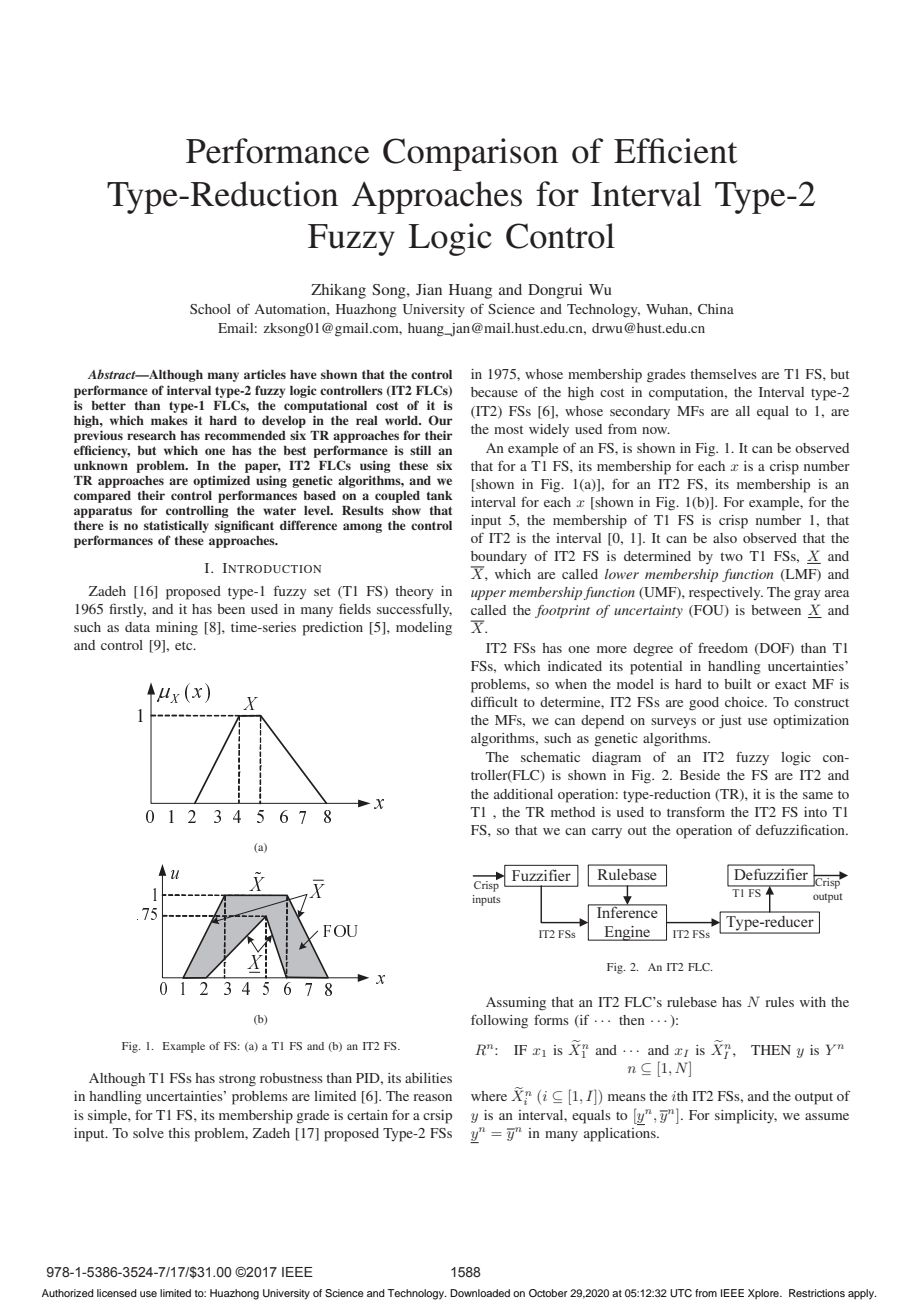 The width and height of the page is (924, 1308). Describe the element at coordinates (523, 794) in the page. I see `additional` at that location.
